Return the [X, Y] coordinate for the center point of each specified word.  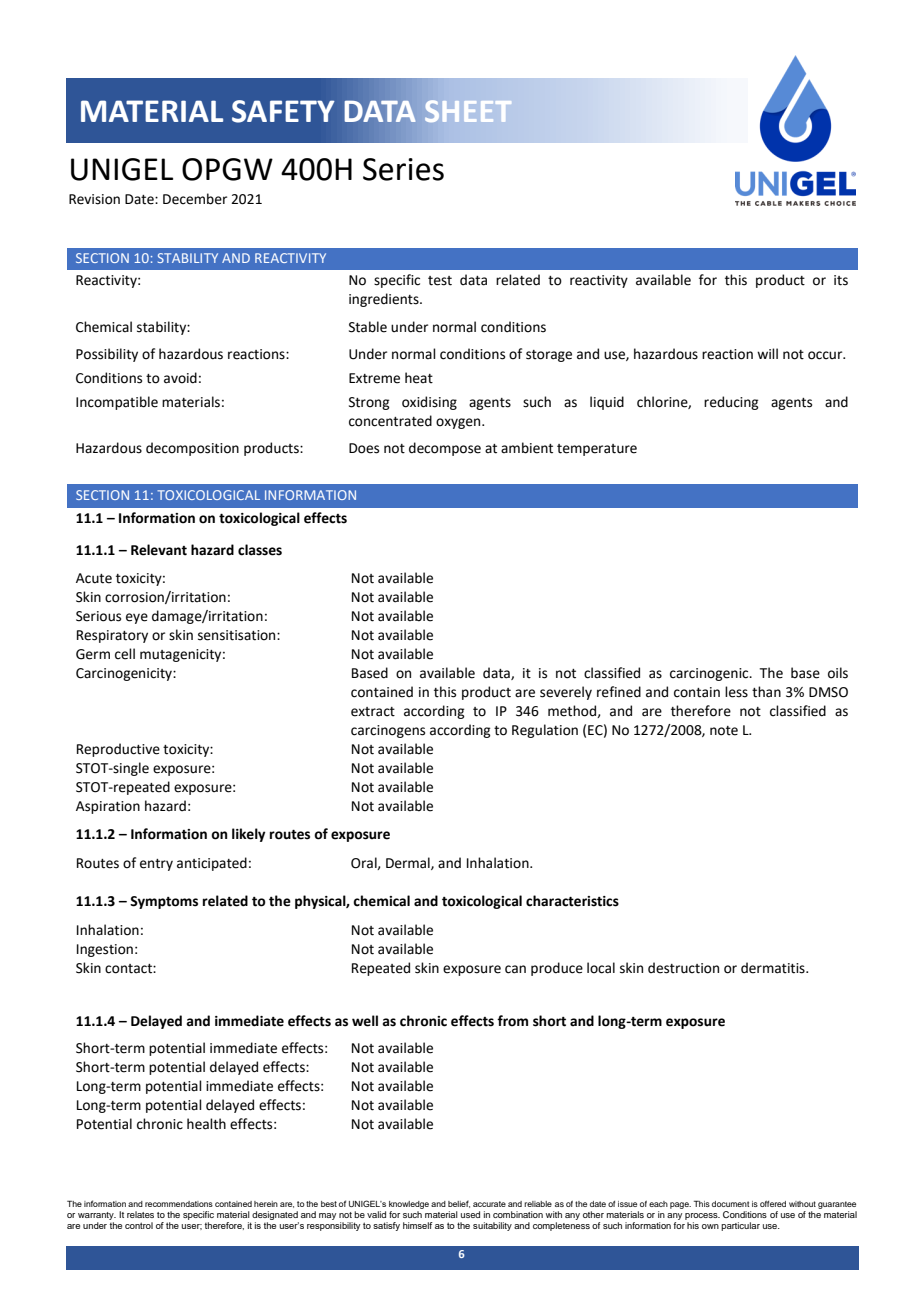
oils [838, 673]
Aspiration [108, 807]
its [841, 280]
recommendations [179, 1204]
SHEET [468, 111]
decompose [445, 449]
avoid [180, 378]
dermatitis [774, 968]
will [767, 353]
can [515, 969]
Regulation [545, 731]
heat [419, 378]
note [724, 731]
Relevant [159, 550]
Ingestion [105, 950]
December [195, 199]
